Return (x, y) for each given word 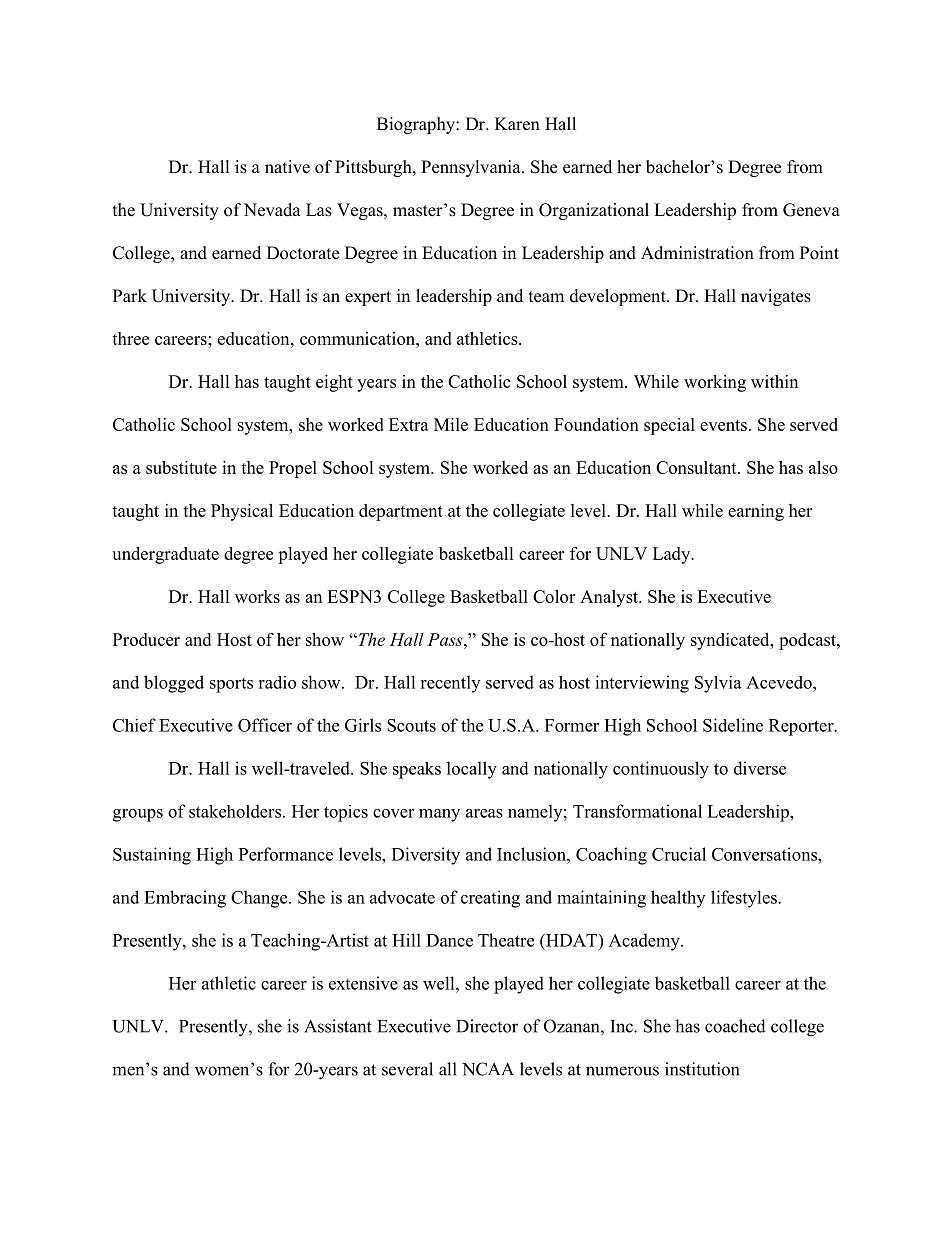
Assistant (338, 1026)
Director (487, 1026)
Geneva (811, 210)
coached (735, 1026)
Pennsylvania (472, 168)
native (287, 167)
